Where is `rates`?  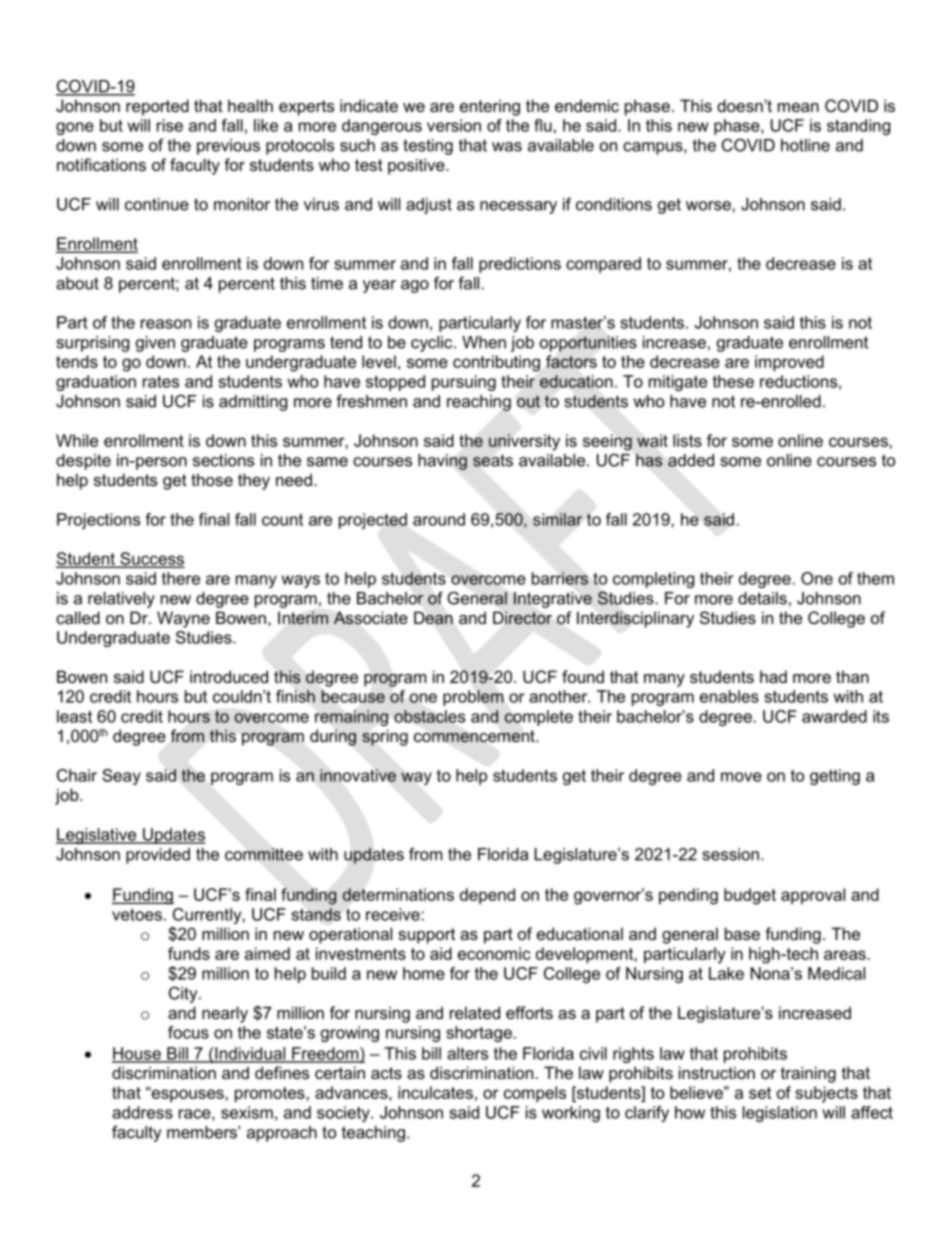
rates is located at coordinates (161, 381).
